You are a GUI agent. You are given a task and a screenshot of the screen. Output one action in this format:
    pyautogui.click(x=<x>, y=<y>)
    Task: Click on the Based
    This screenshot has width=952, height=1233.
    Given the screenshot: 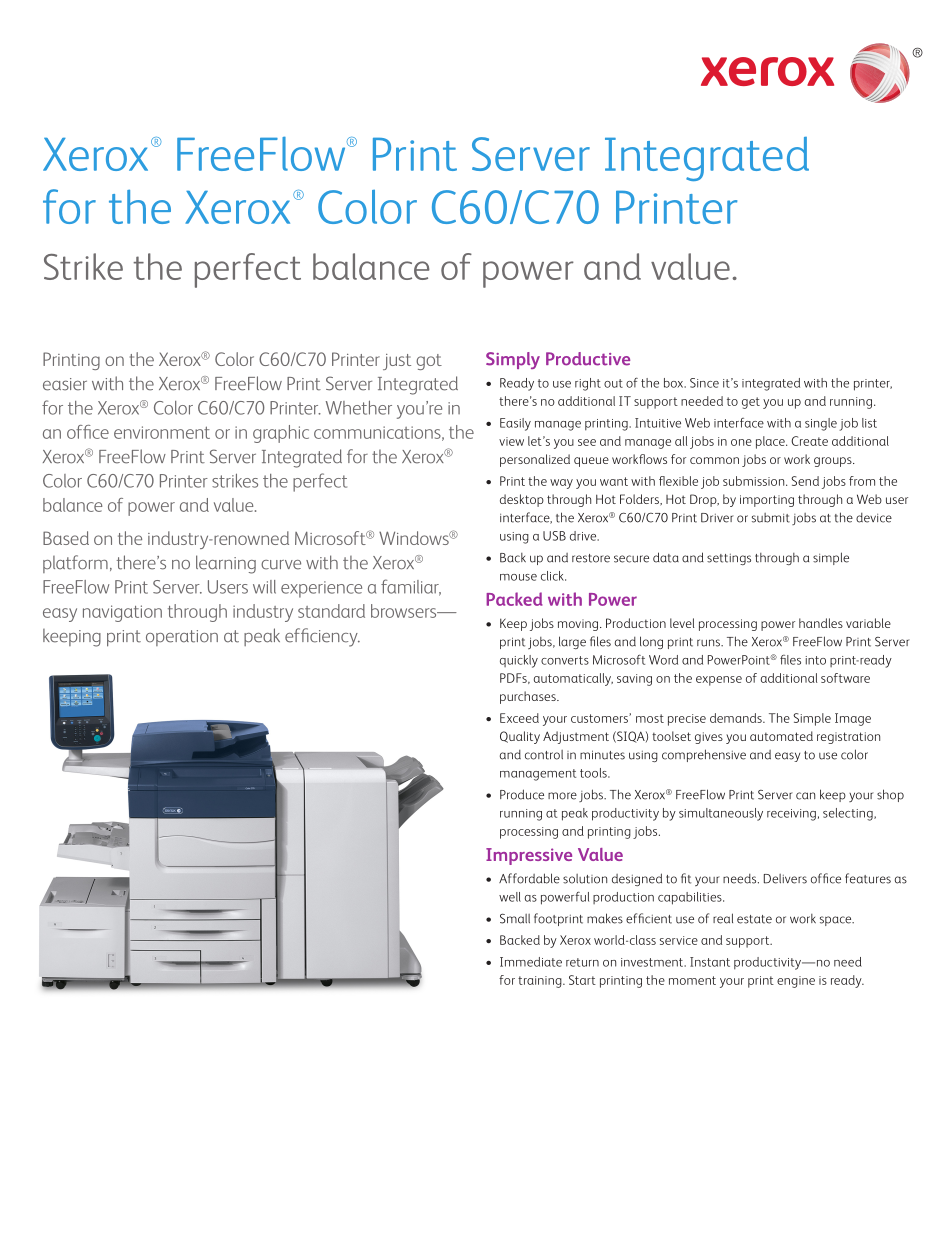 What is the action you would take?
    pyautogui.click(x=66, y=538)
